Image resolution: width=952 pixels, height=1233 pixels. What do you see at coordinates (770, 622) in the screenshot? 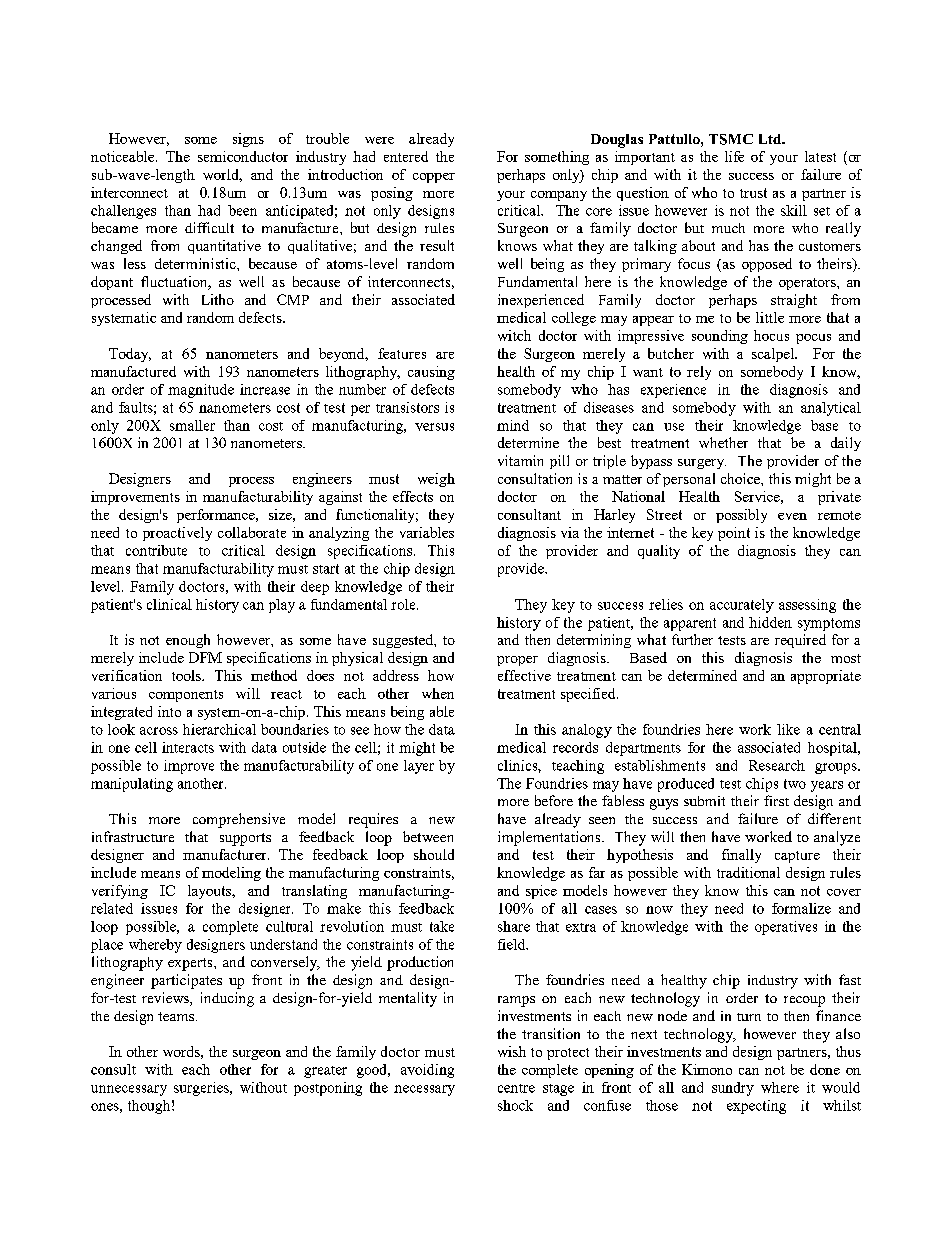
I see `hidden` at bounding box center [770, 622].
